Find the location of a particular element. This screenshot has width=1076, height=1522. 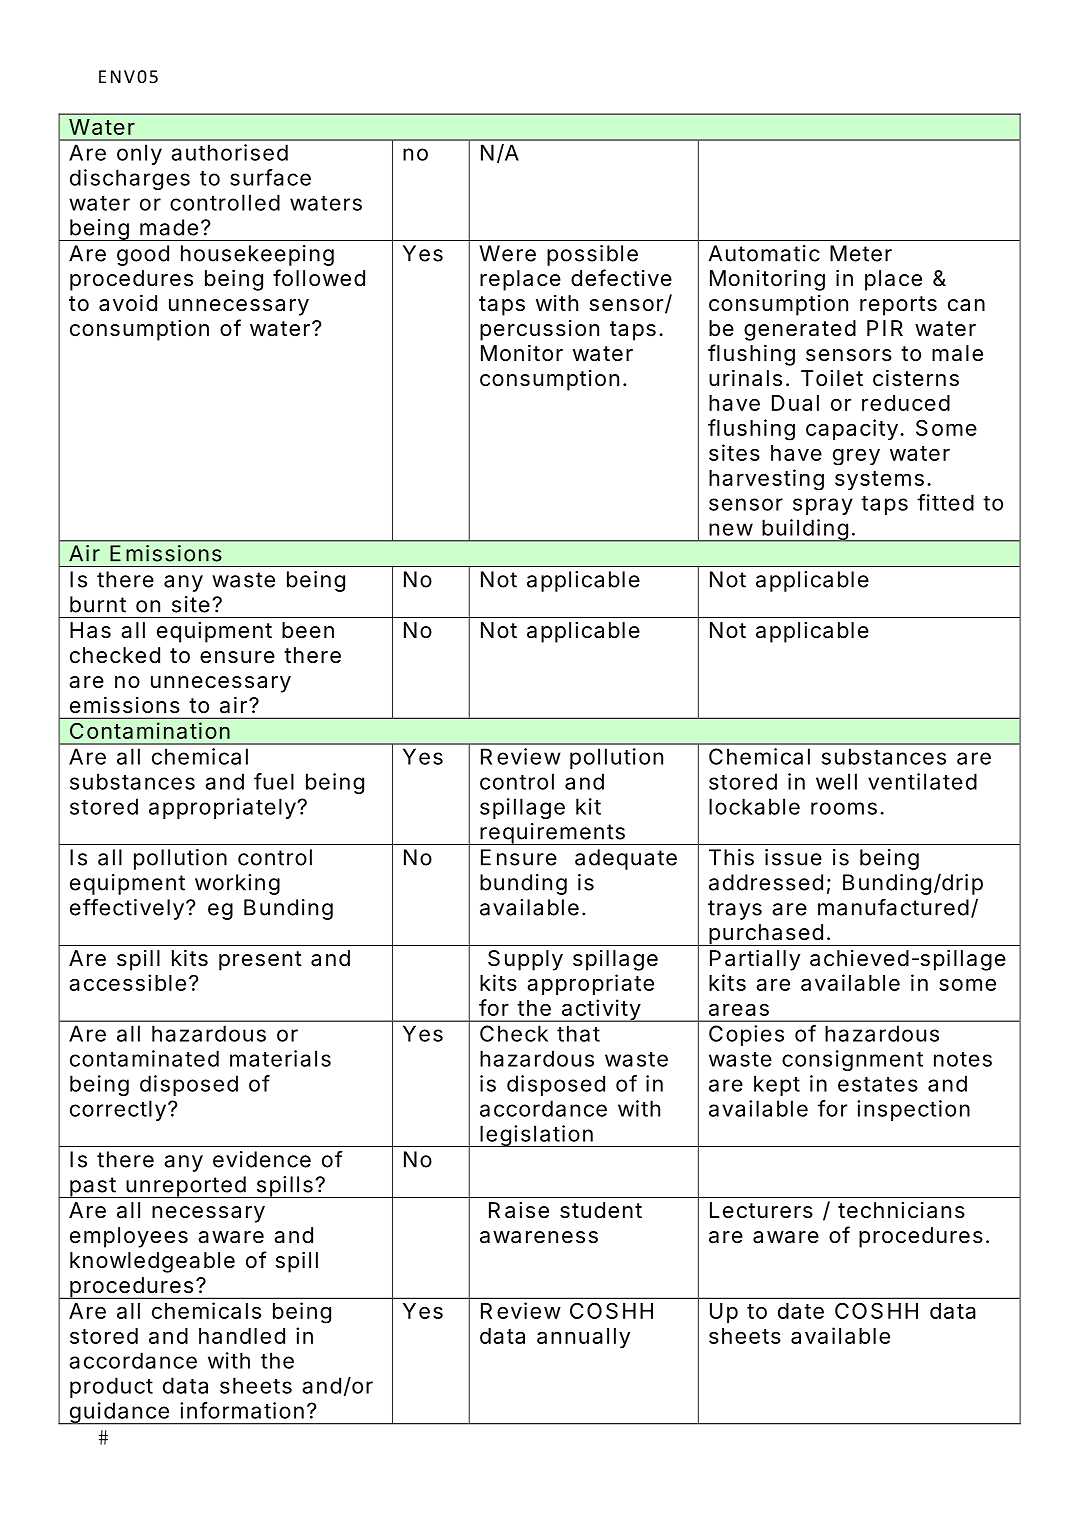

building is located at coordinates (805, 530).
